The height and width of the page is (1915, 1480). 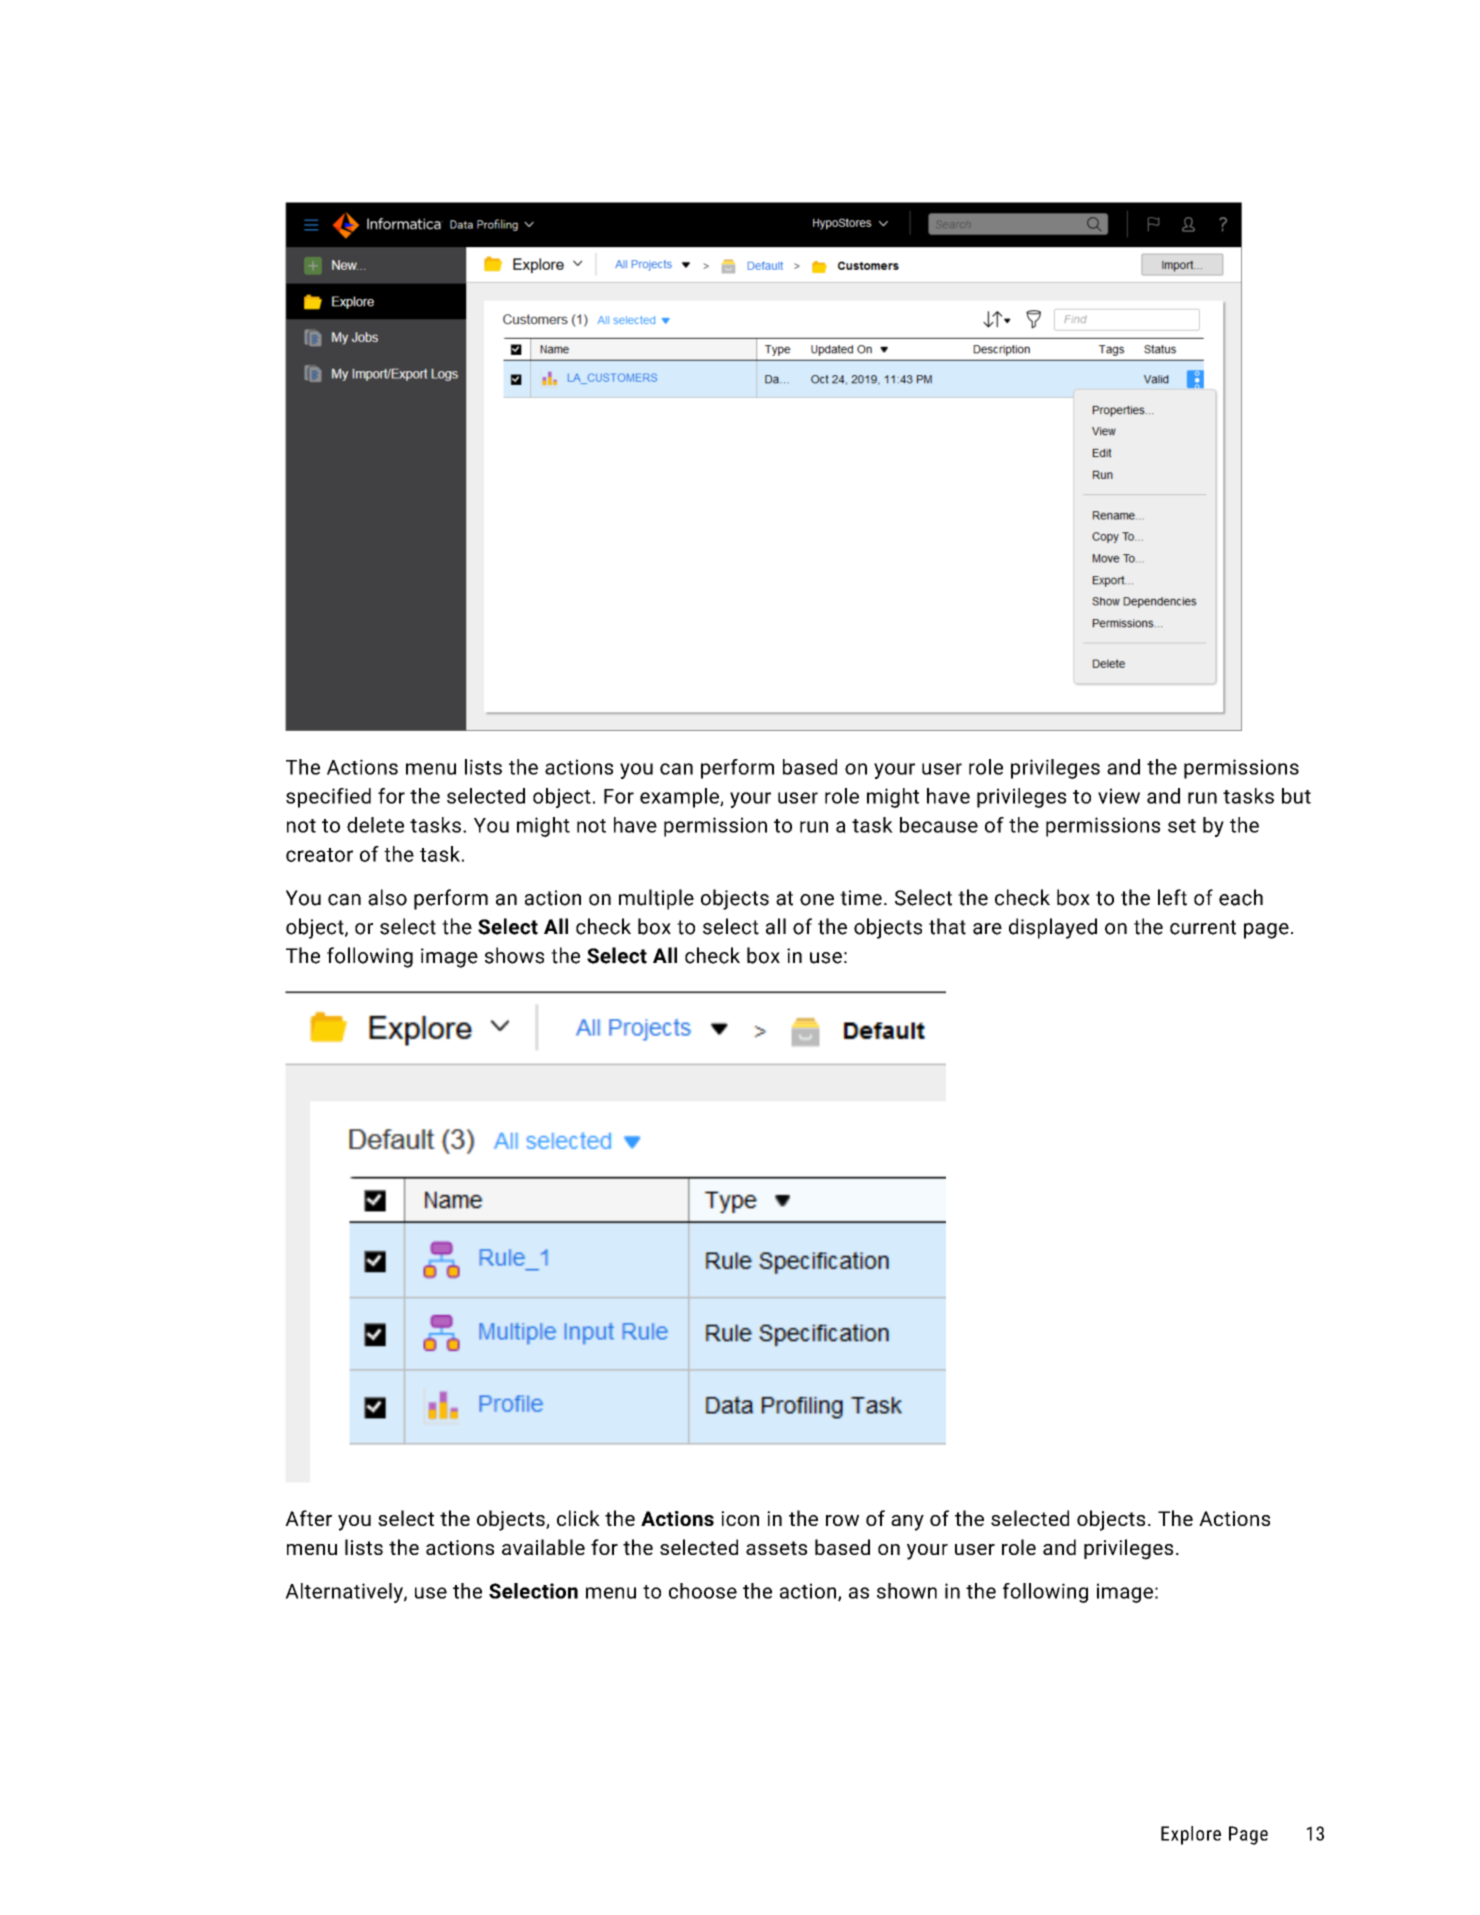 I want to click on shows, so click(x=514, y=955).
